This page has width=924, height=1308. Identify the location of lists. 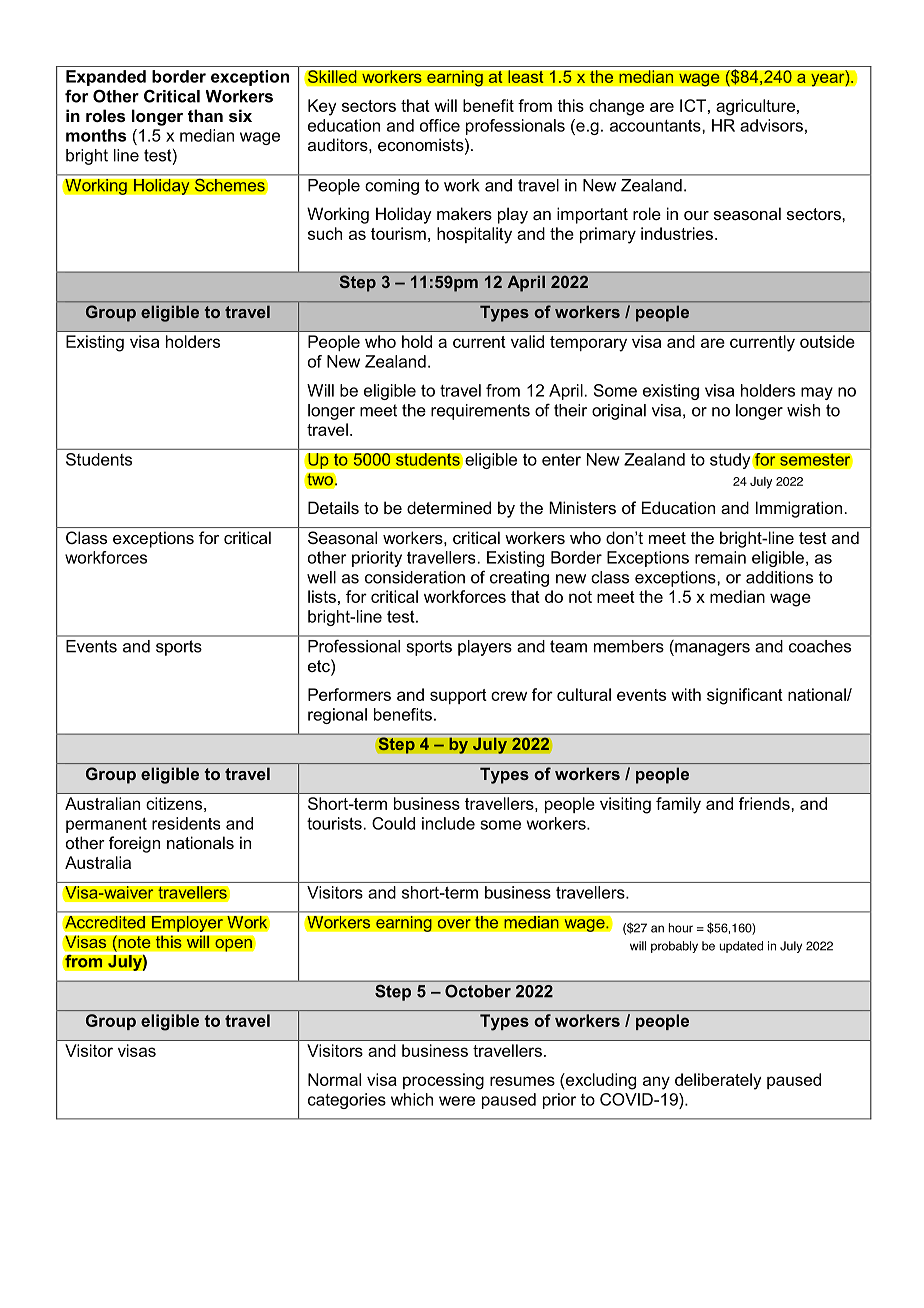
(322, 596).
